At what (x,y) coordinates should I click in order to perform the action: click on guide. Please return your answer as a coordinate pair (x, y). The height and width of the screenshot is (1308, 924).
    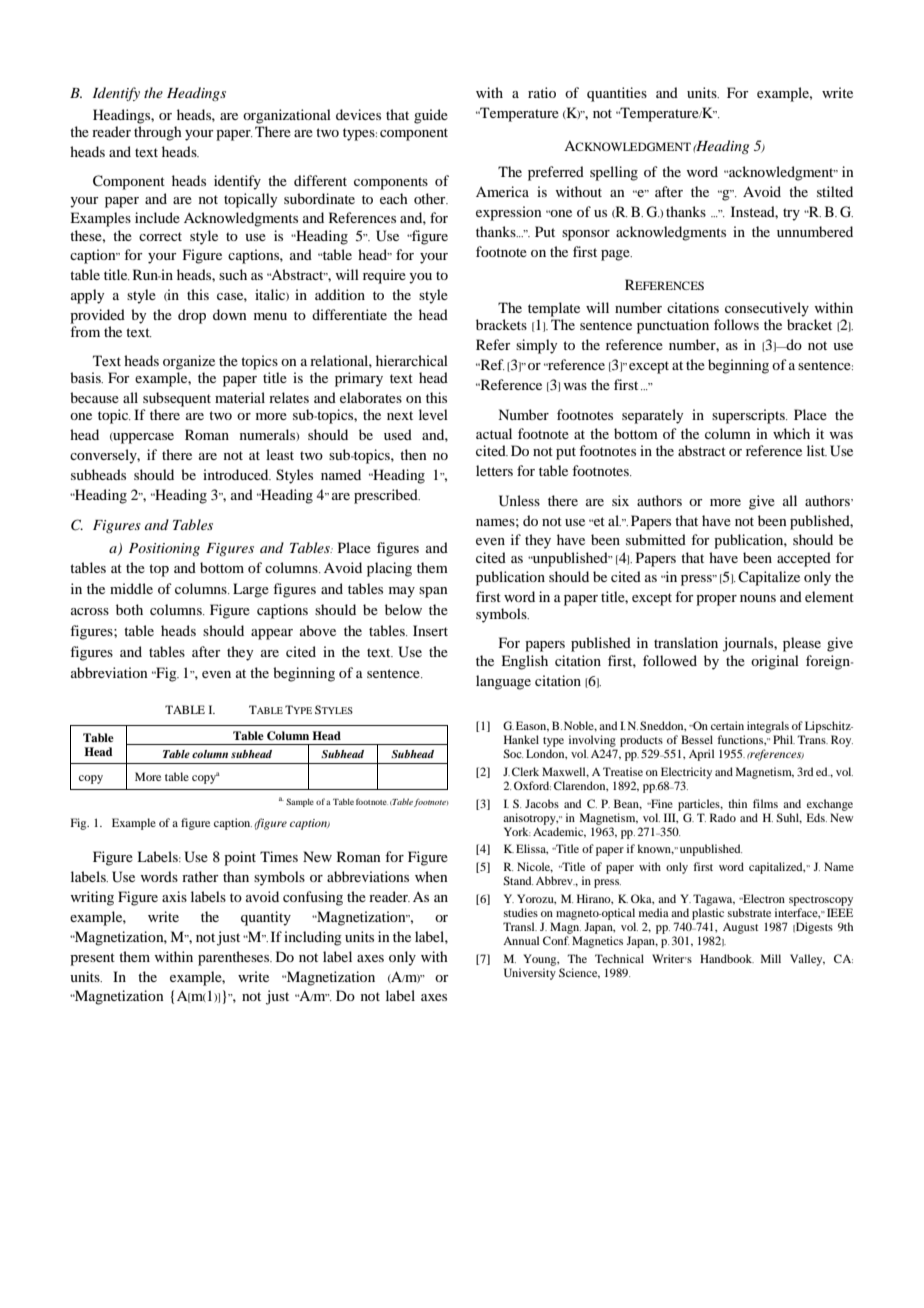
    Looking at the image, I should click on (431, 116).
